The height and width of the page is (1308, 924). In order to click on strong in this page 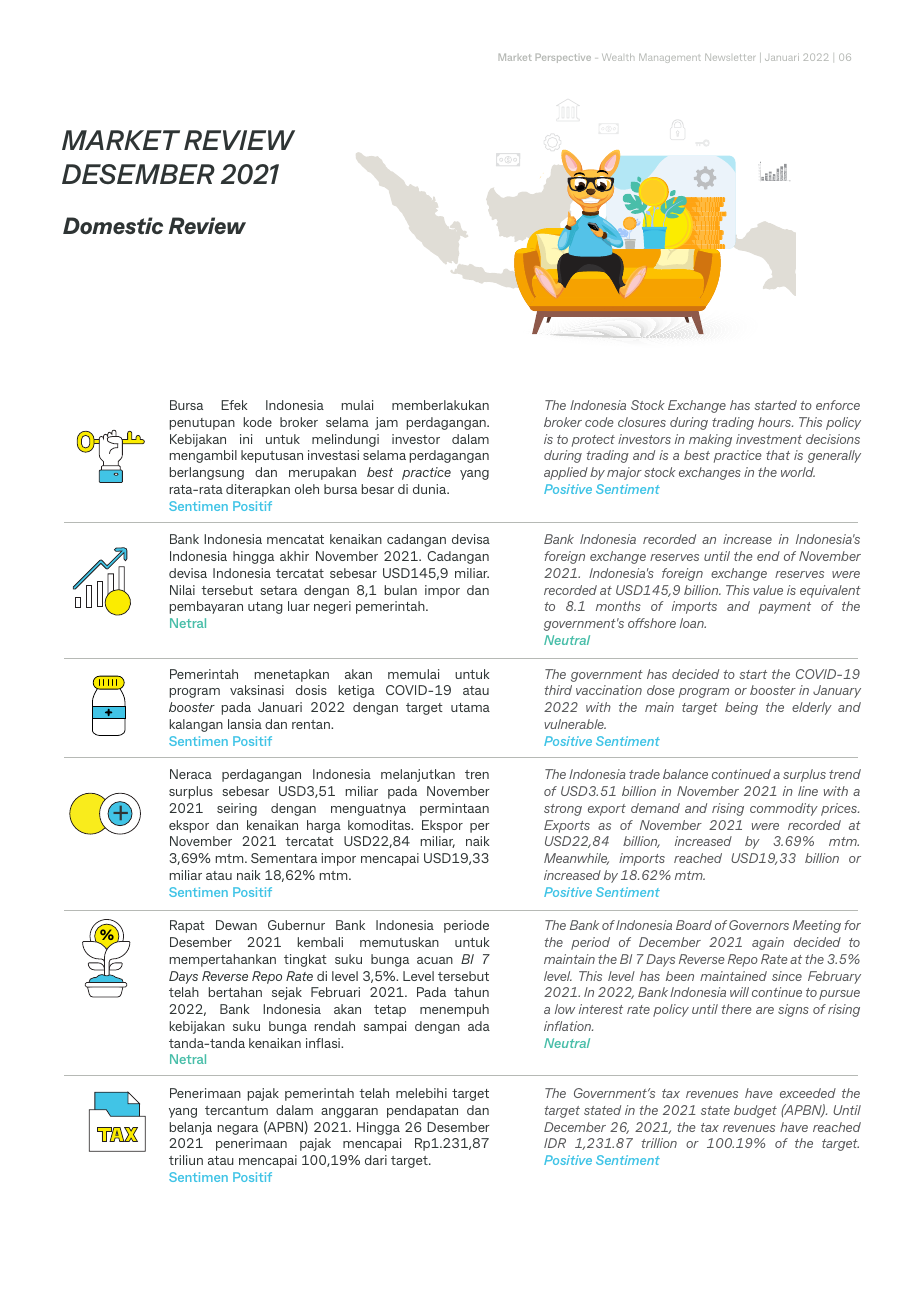, I will do `click(563, 810)`.
